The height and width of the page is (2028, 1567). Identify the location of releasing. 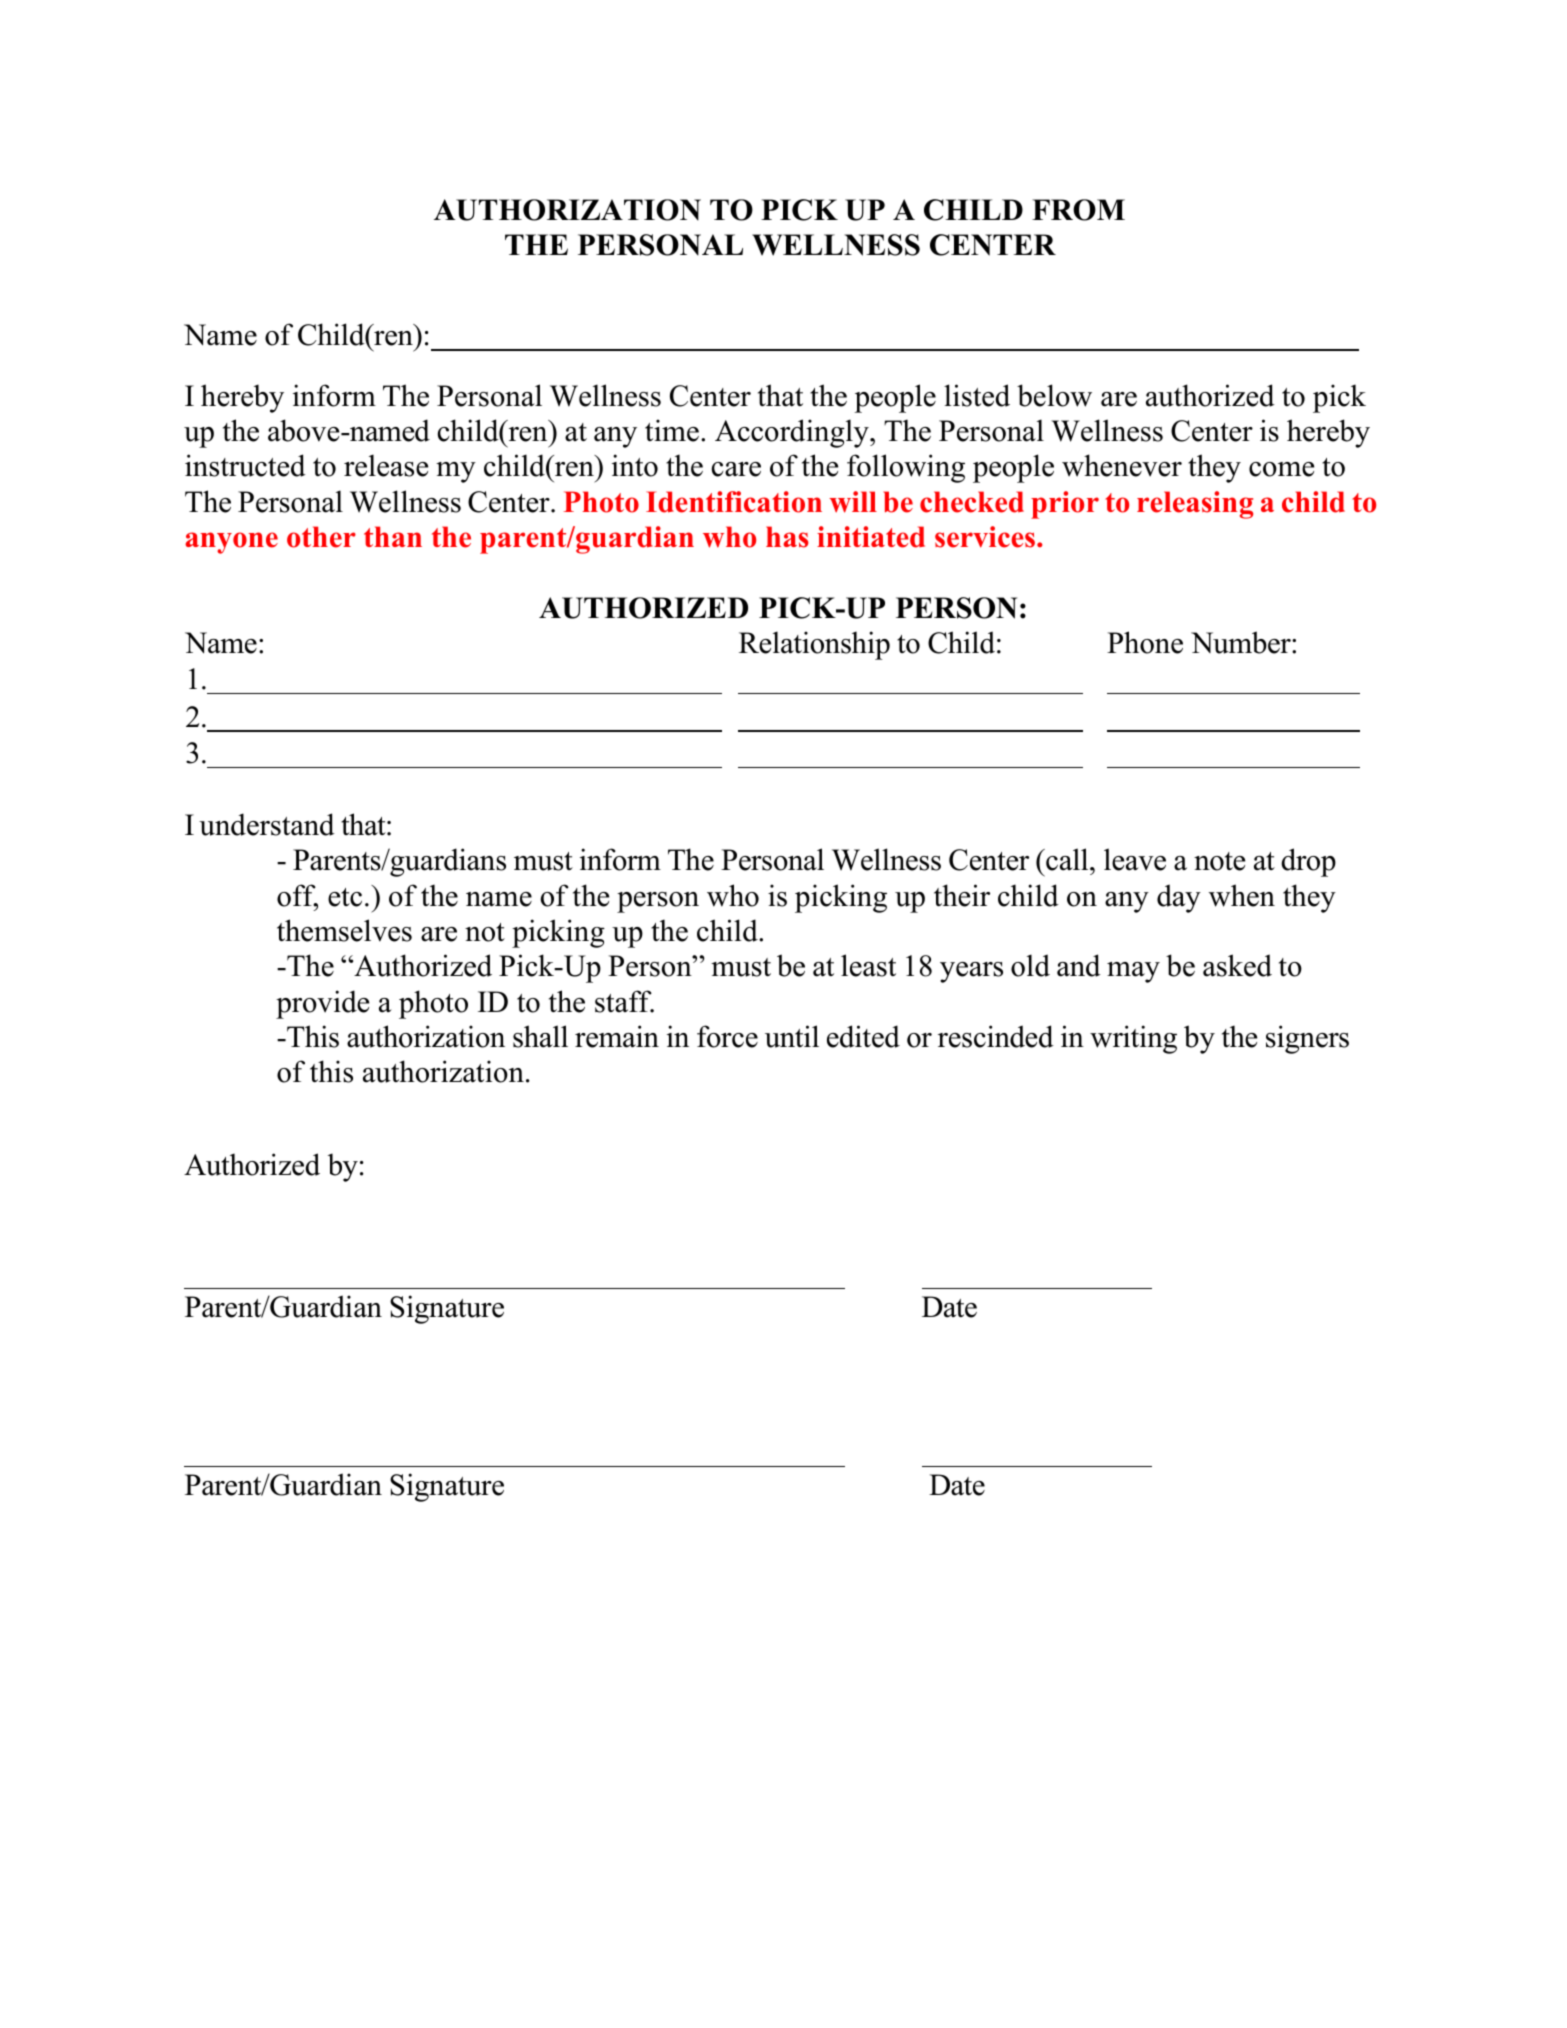
(1195, 505).
